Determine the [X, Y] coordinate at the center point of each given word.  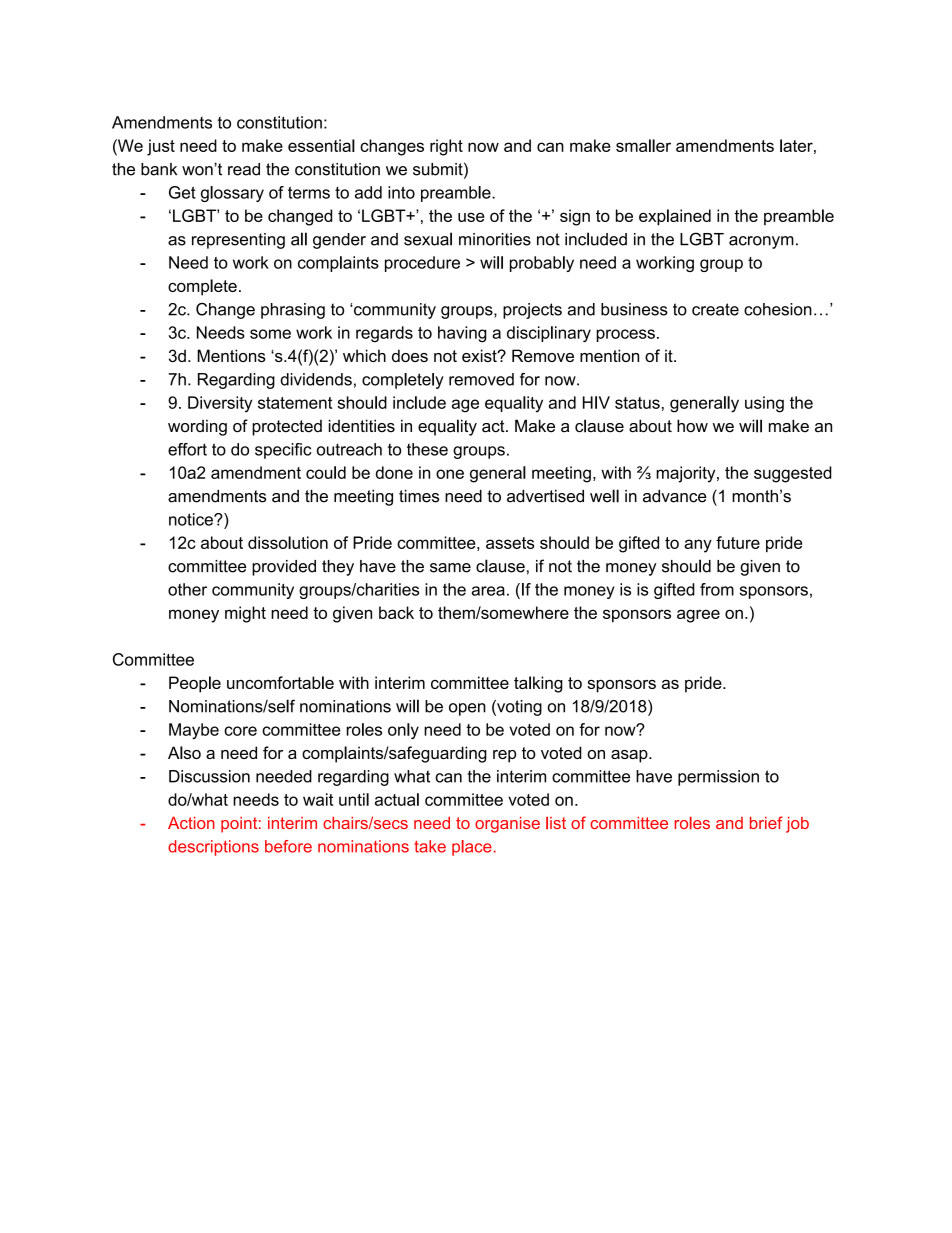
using [764, 404]
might [245, 614]
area [488, 591]
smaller [643, 145]
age [465, 406]
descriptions [213, 848]
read [244, 169]
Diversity [220, 404]
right [446, 147]
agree [698, 616]
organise [507, 825]
